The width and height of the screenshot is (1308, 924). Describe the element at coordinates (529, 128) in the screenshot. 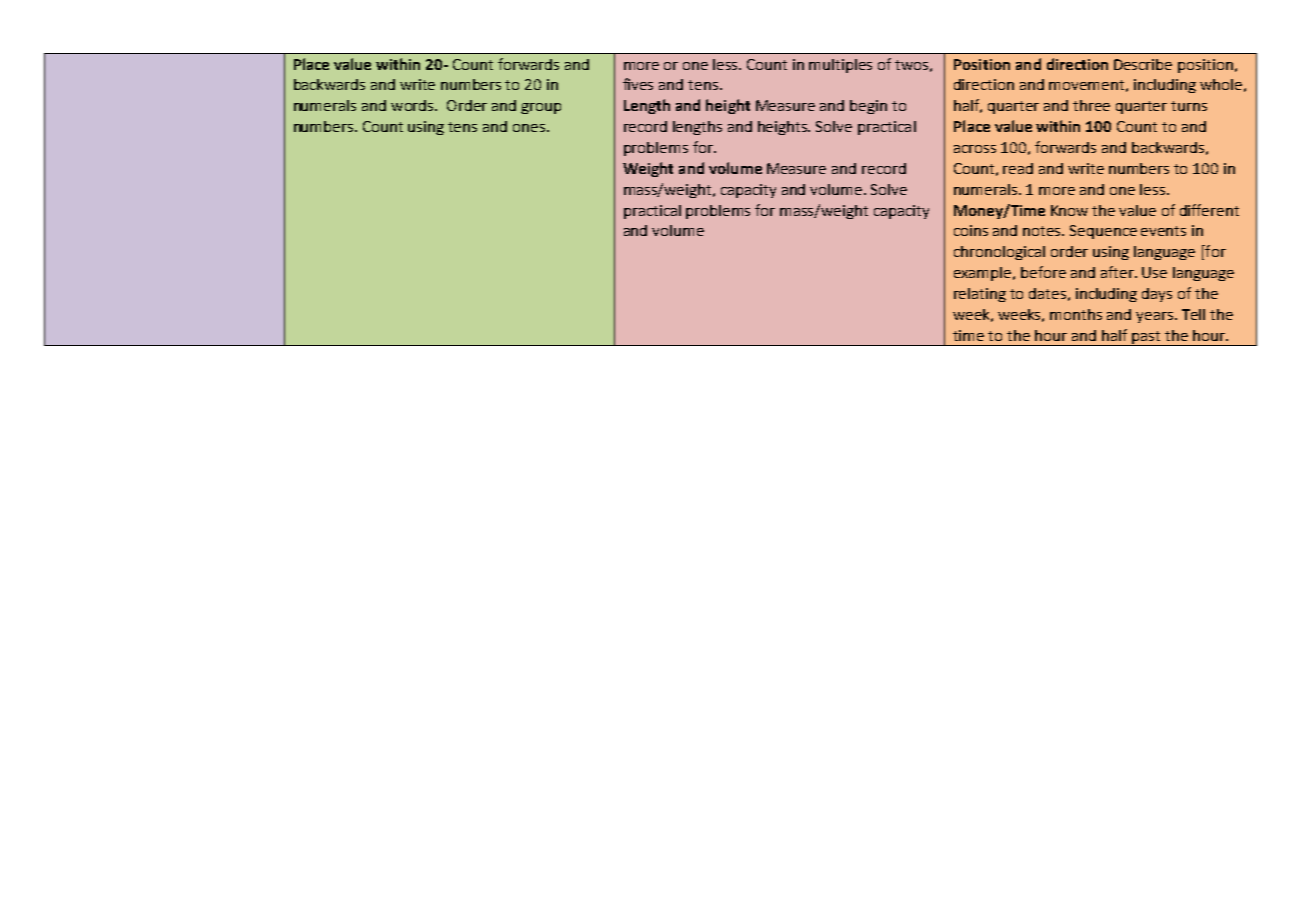

I see `ones` at that location.
